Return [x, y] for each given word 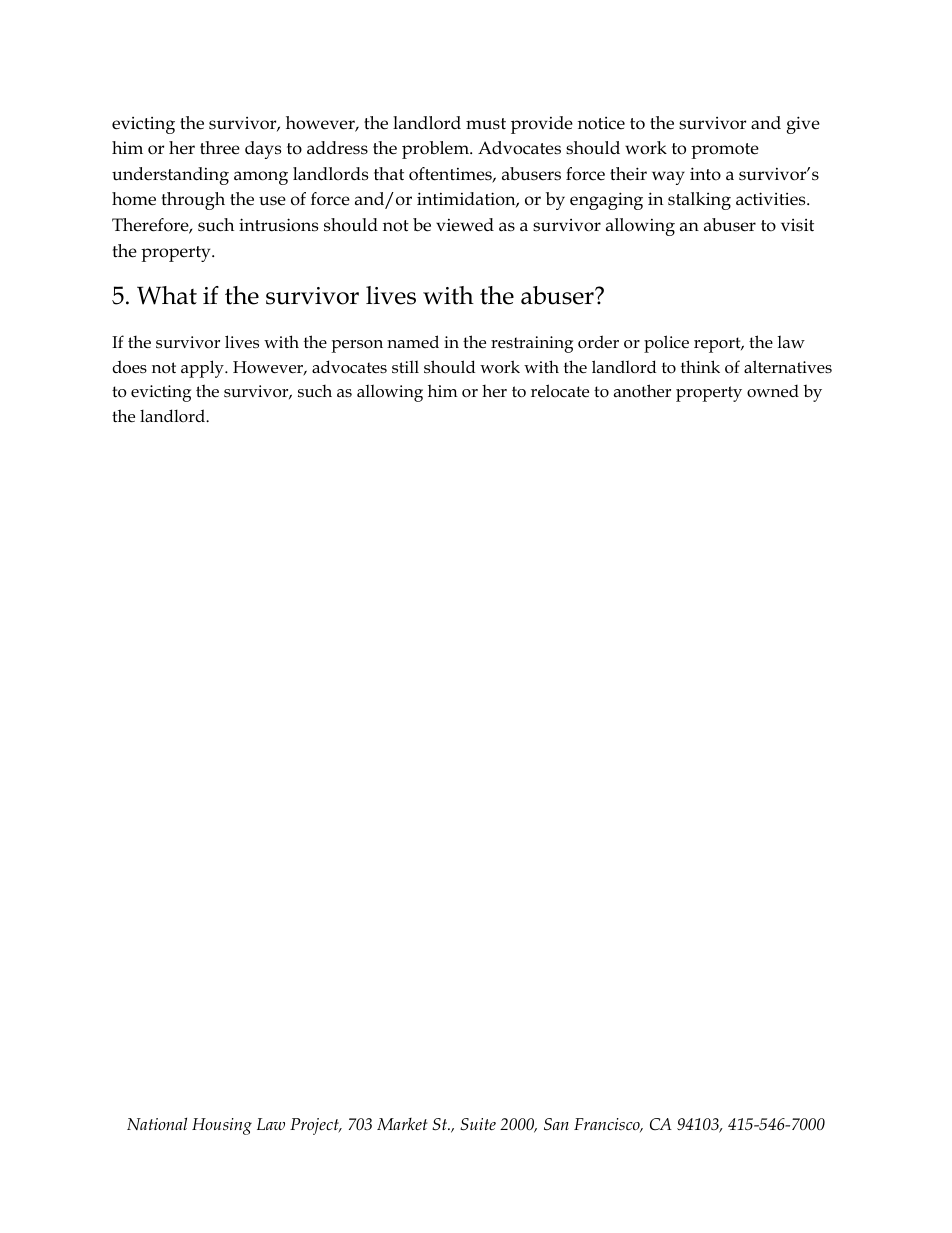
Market [402, 1124]
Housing [222, 1126]
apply [203, 369]
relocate [560, 391]
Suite [478, 1124]
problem [436, 150]
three [220, 148]
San [556, 1124]
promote [725, 151]
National [157, 1123]
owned [773, 391]
